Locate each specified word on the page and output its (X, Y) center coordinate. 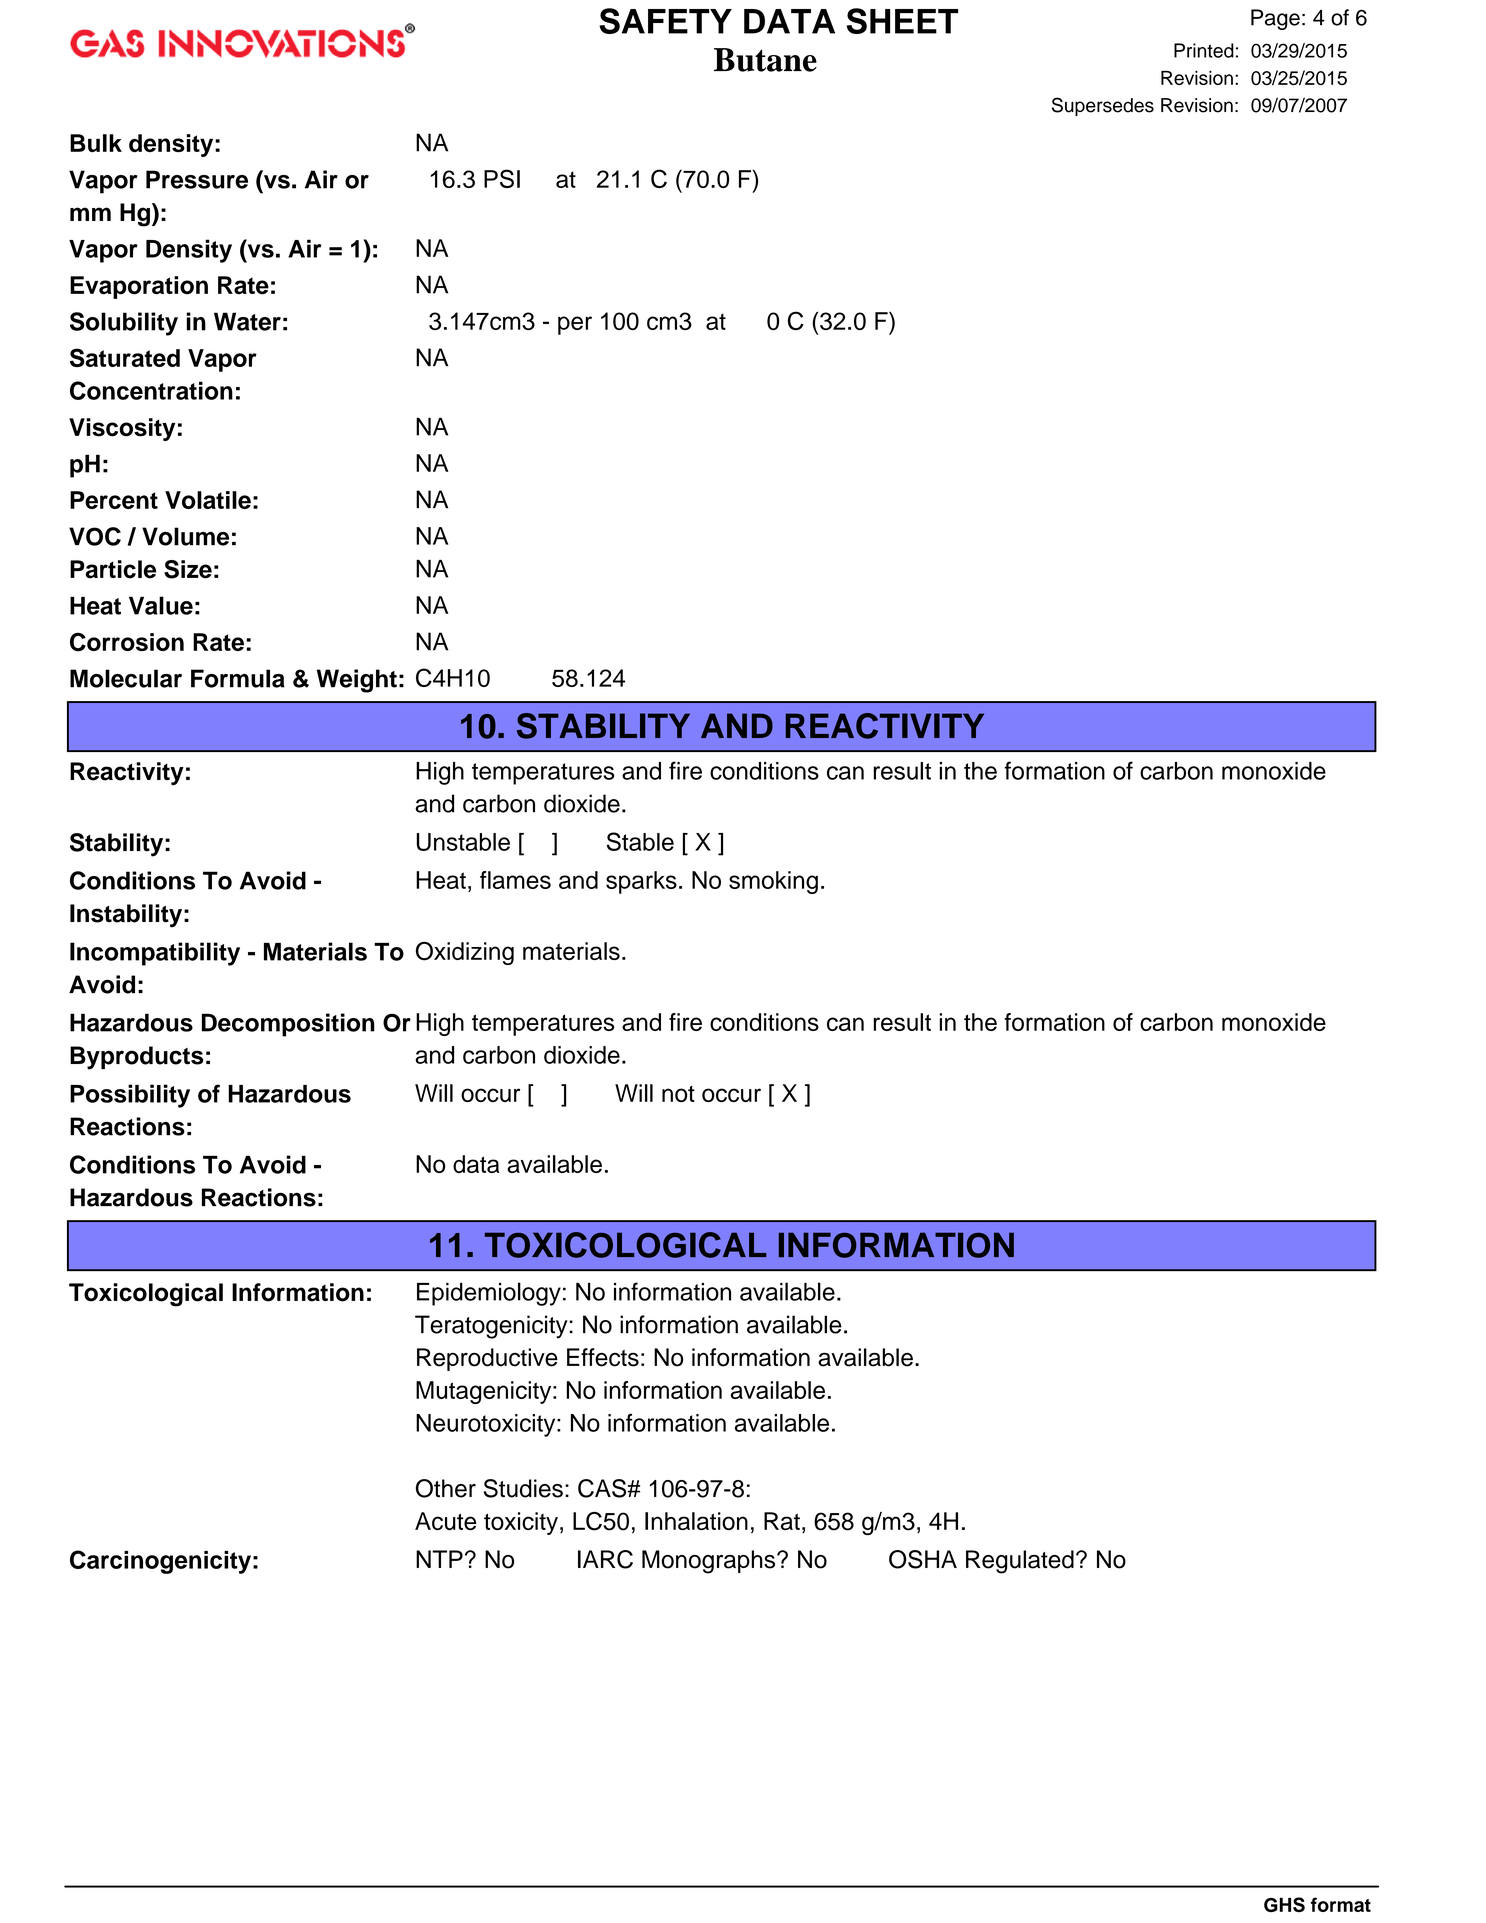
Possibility (130, 1096)
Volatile (208, 500)
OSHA (923, 1559)
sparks (641, 882)
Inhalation (696, 1521)
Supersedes (1103, 106)
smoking (773, 882)
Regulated (1020, 1562)
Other (446, 1488)
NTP (439, 1559)
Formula (238, 678)
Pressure (197, 179)
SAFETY (665, 21)
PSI (502, 178)
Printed (1204, 50)
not (678, 1094)
